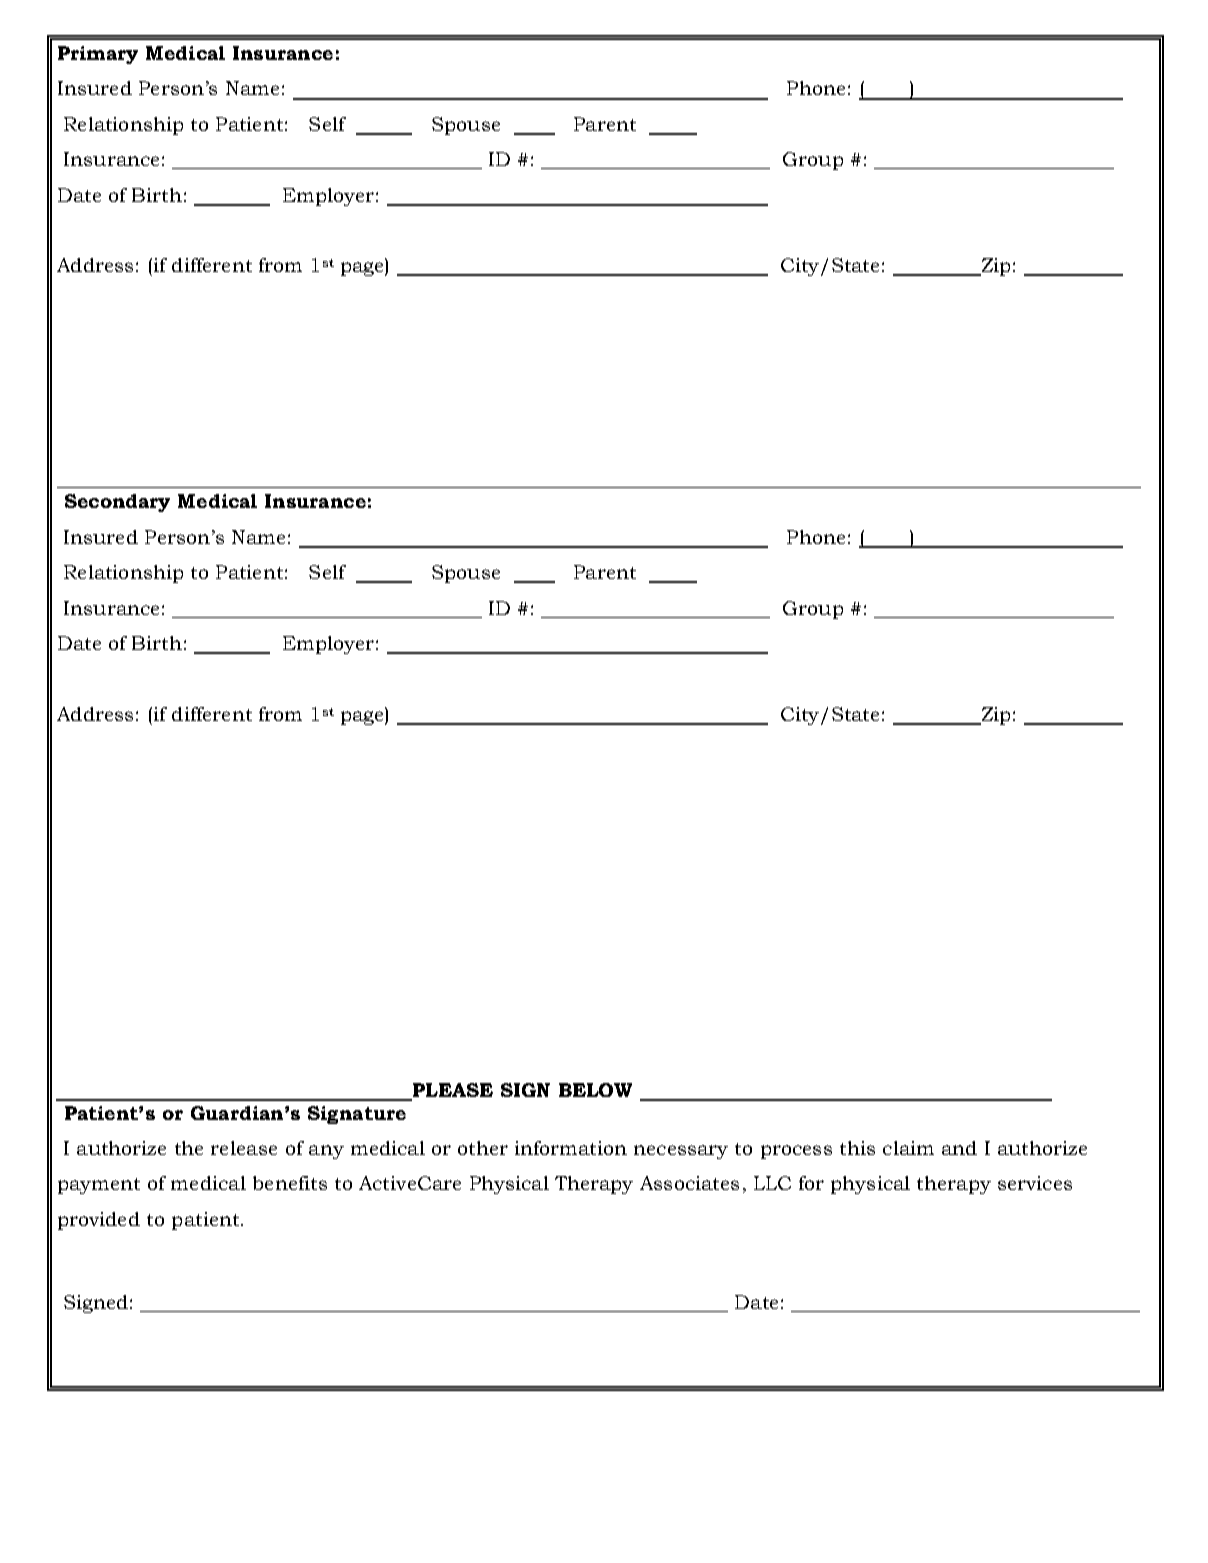  What do you see at coordinates (689, 1183) in the screenshot?
I see `Associates` at bounding box center [689, 1183].
